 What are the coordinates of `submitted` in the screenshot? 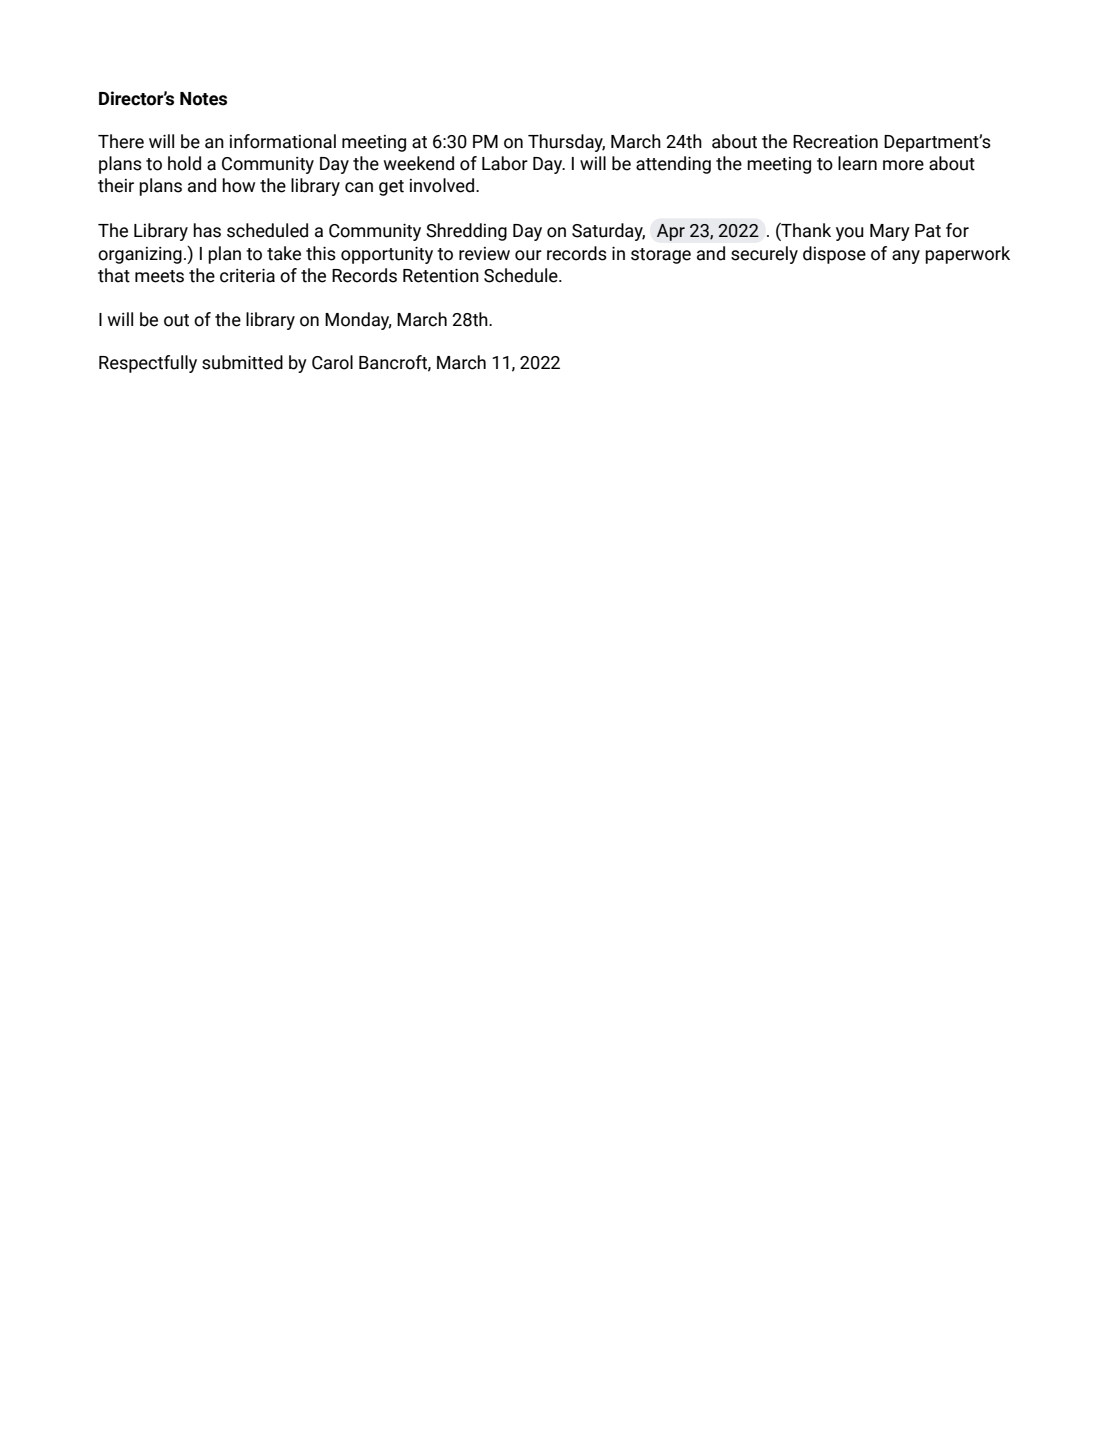 It's located at (242, 362).
